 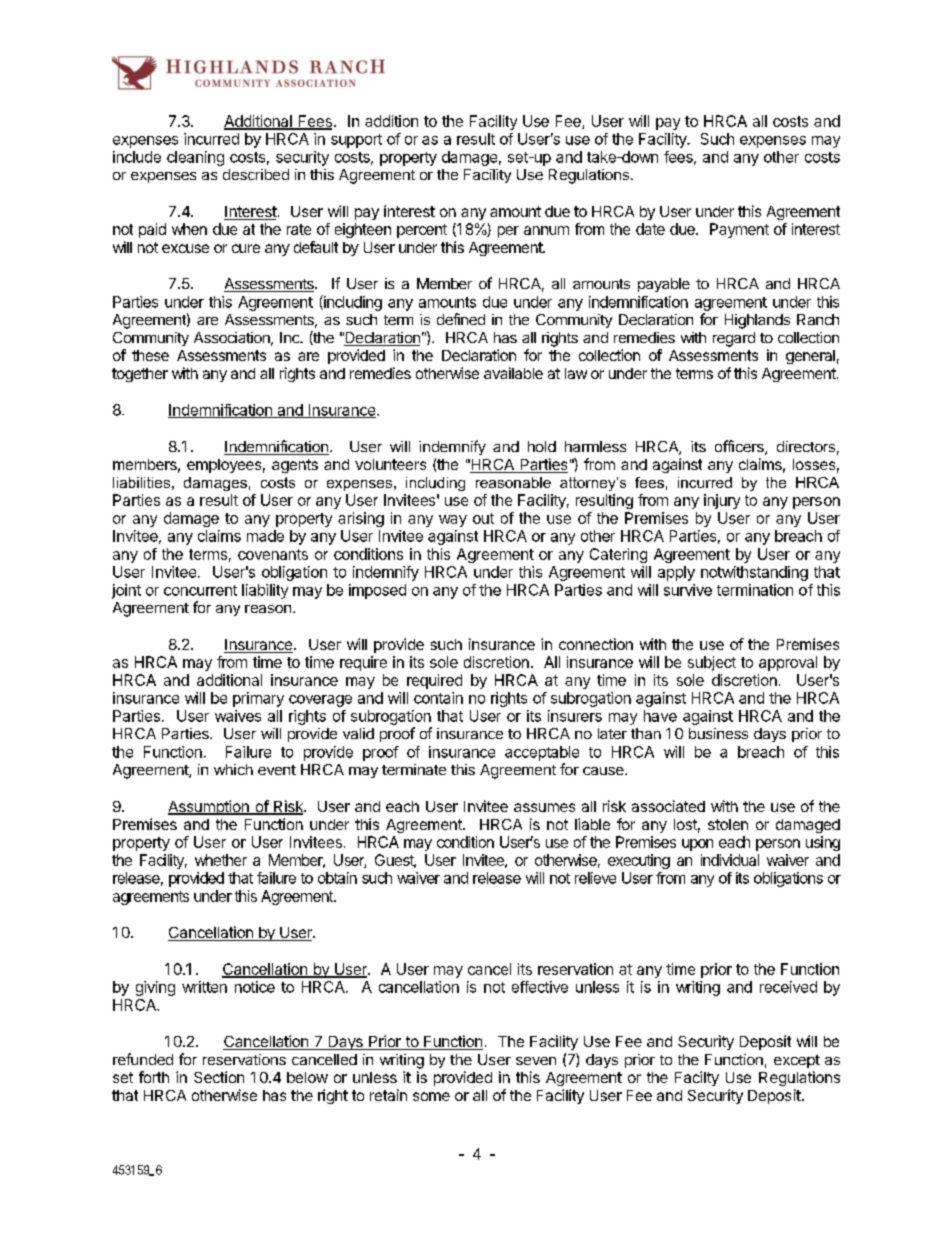 What do you see at coordinates (422, 231) in the screenshot?
I see `percent` at bounding box center [422, 231].
